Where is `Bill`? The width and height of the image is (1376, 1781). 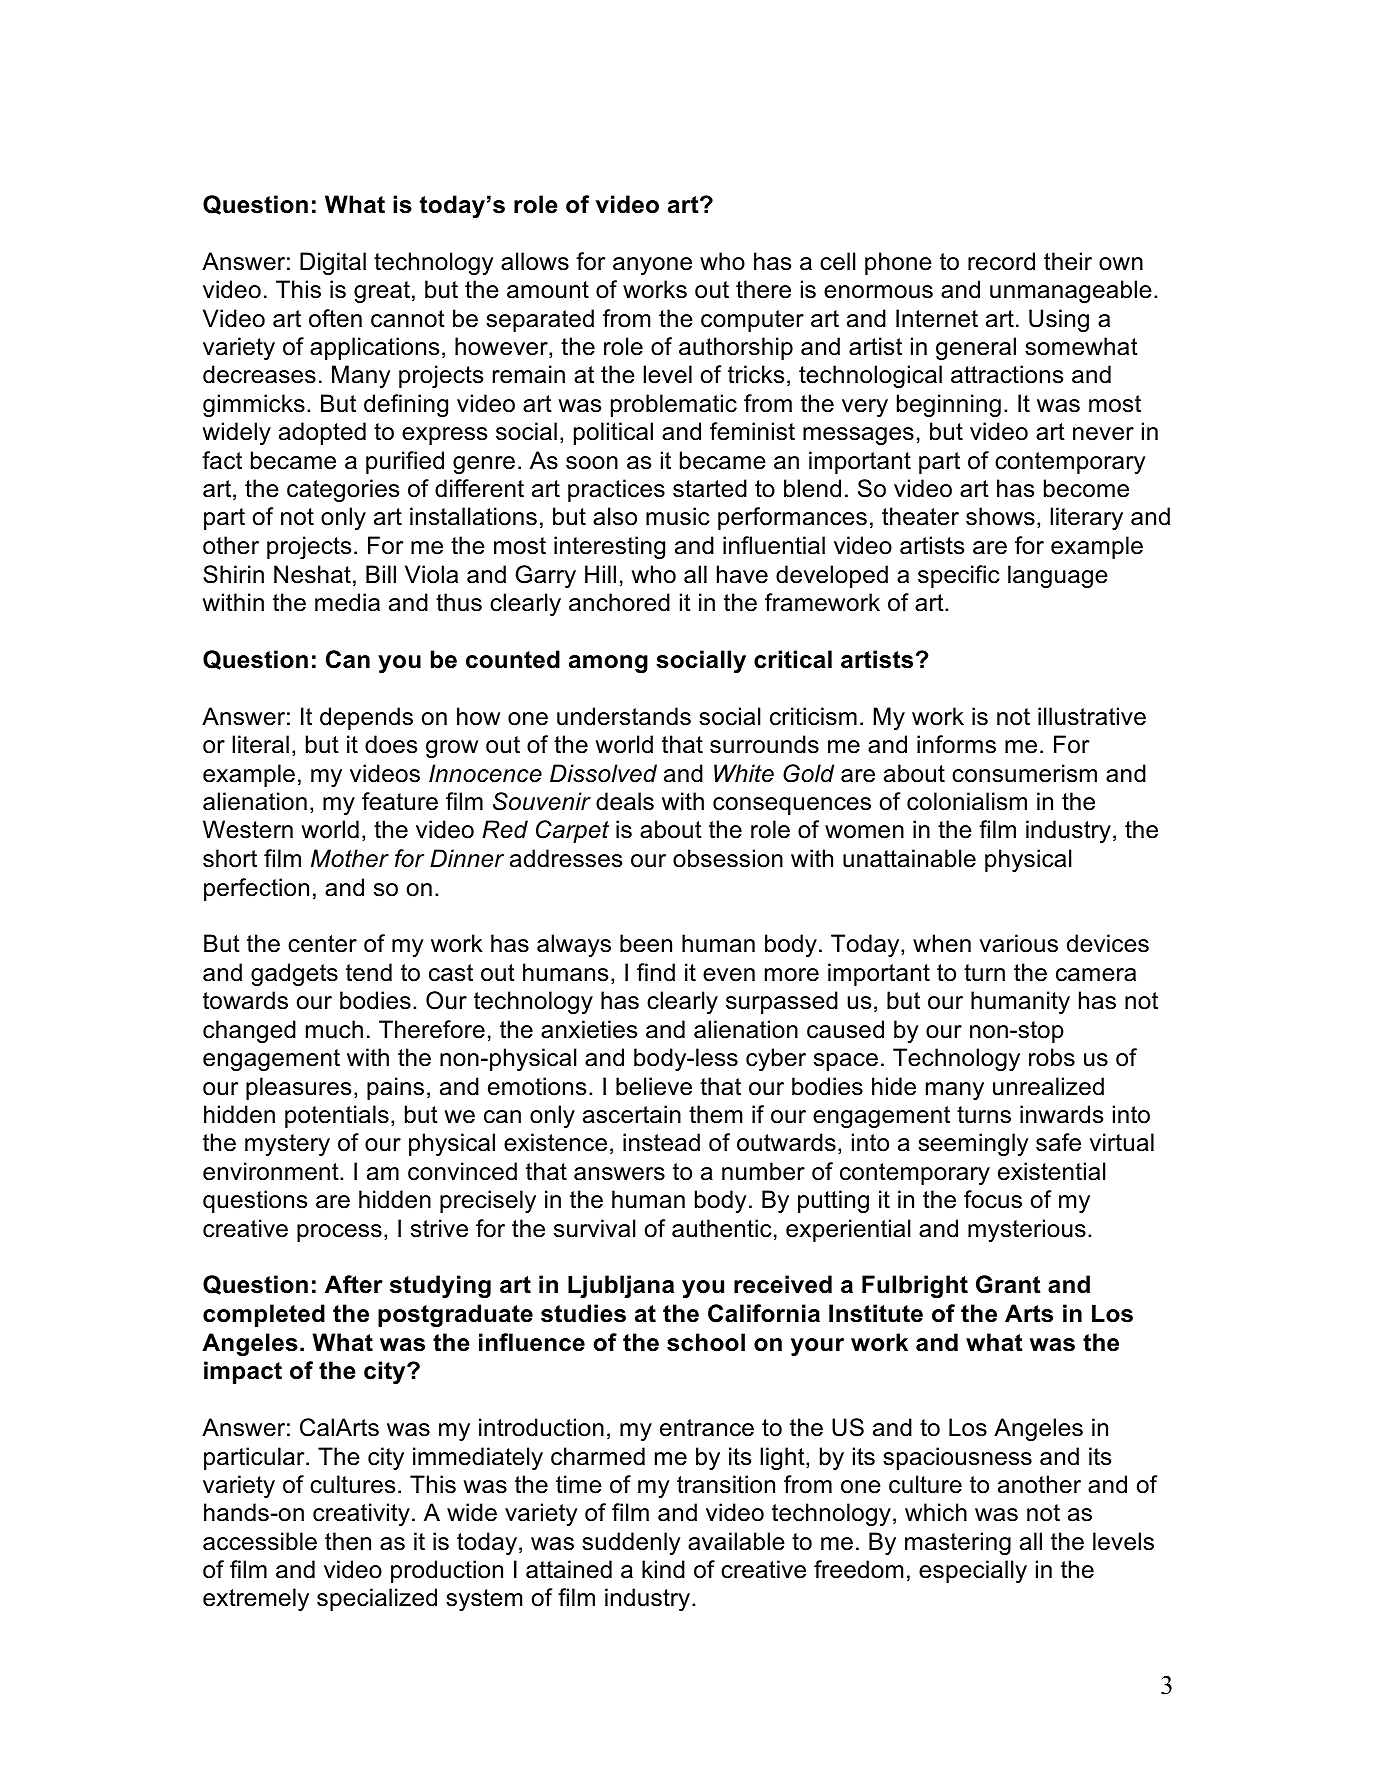 Bill is located at coordinates (381, 574).
